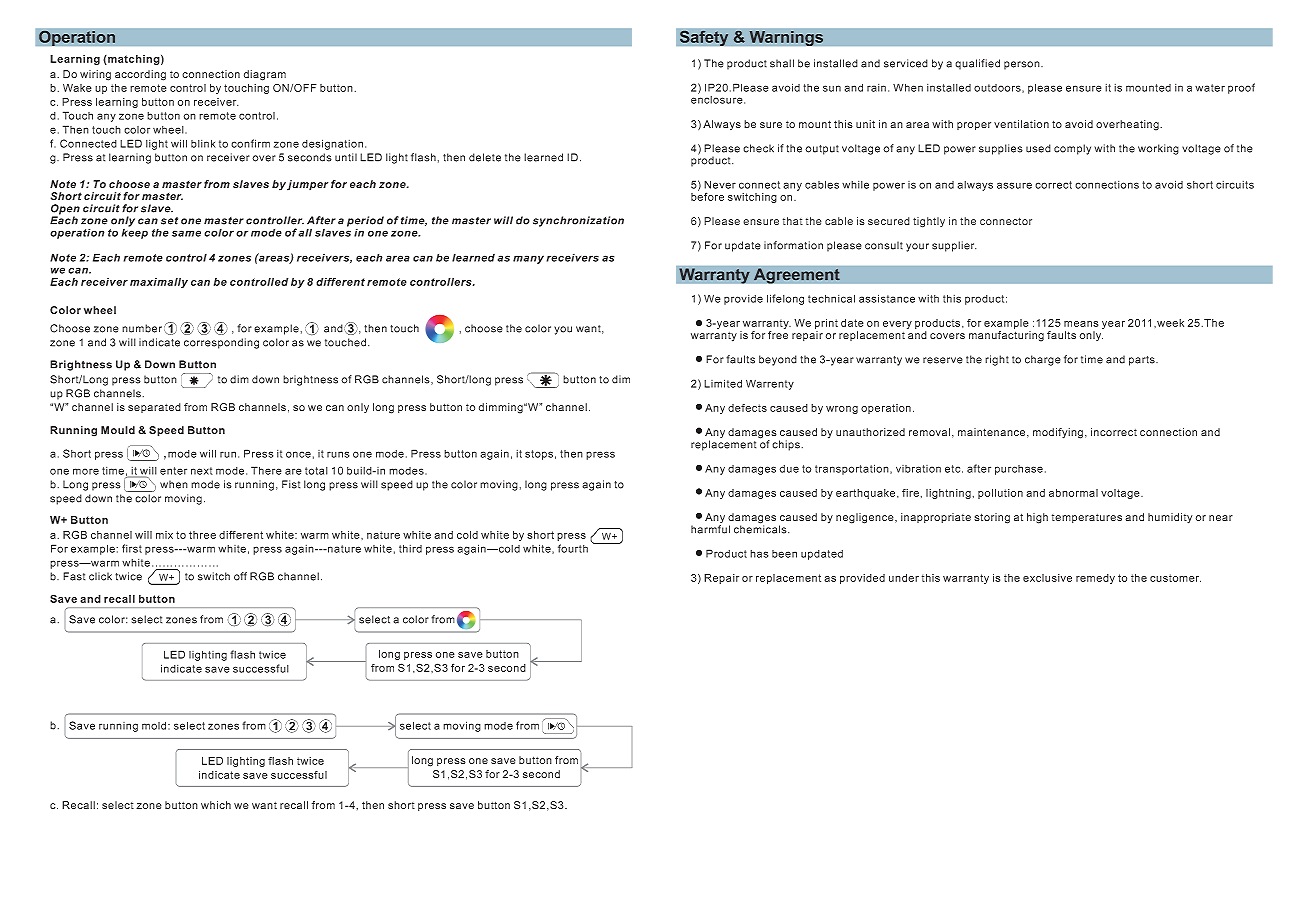 The height and width of the screenshot is (924, 1308). Describe the element at coordinates (216, 805) in the screenshot. I see `which` at that location.
